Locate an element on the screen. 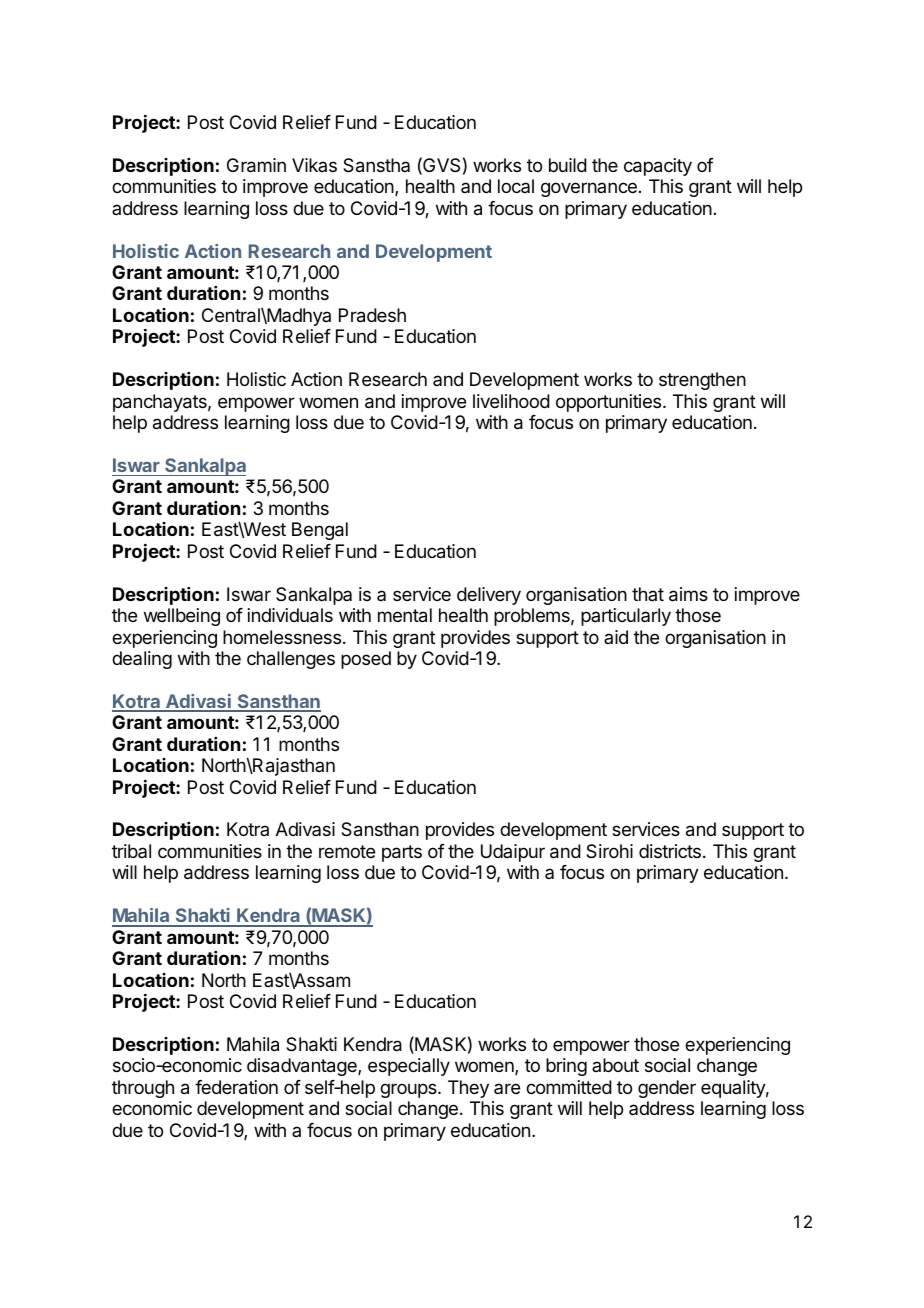  especially is located at coordinates (409, 1067).
